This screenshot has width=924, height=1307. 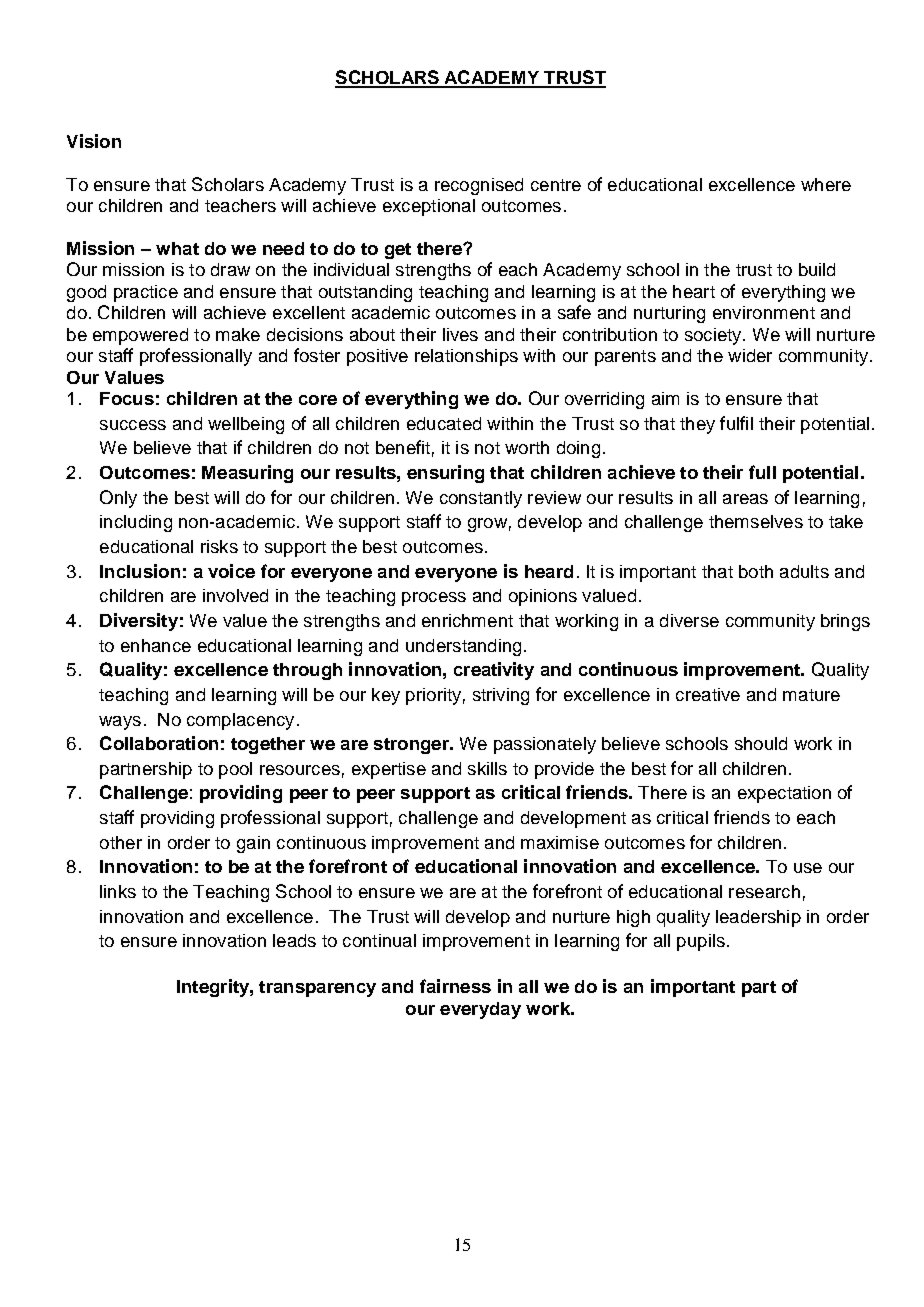 What do you see at coordinates (501, 696) in the screenshot?
I see `striving` at bounding box center [501, 696].
